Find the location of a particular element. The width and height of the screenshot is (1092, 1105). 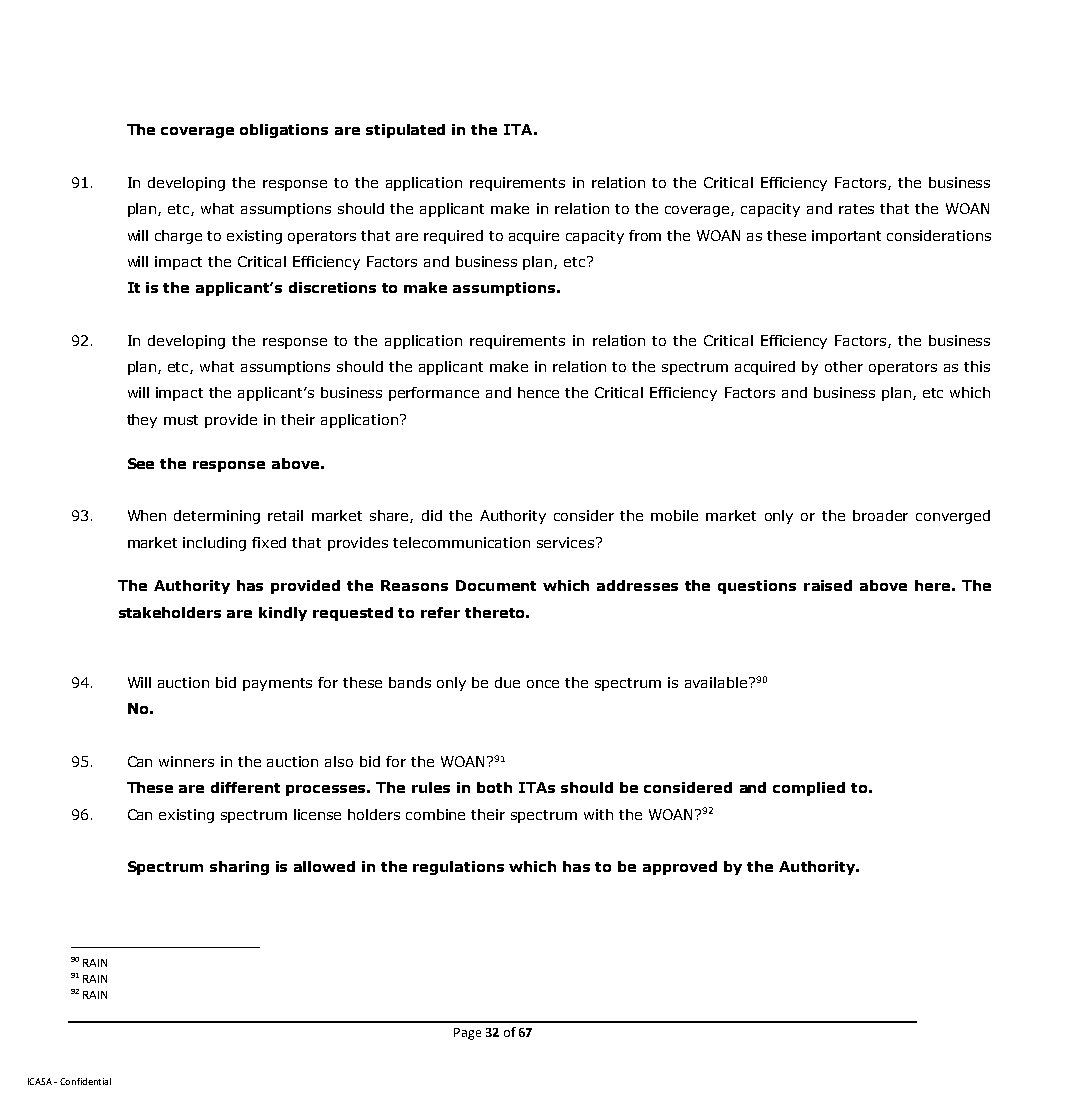

hence is located at coordinates (538, 392).
